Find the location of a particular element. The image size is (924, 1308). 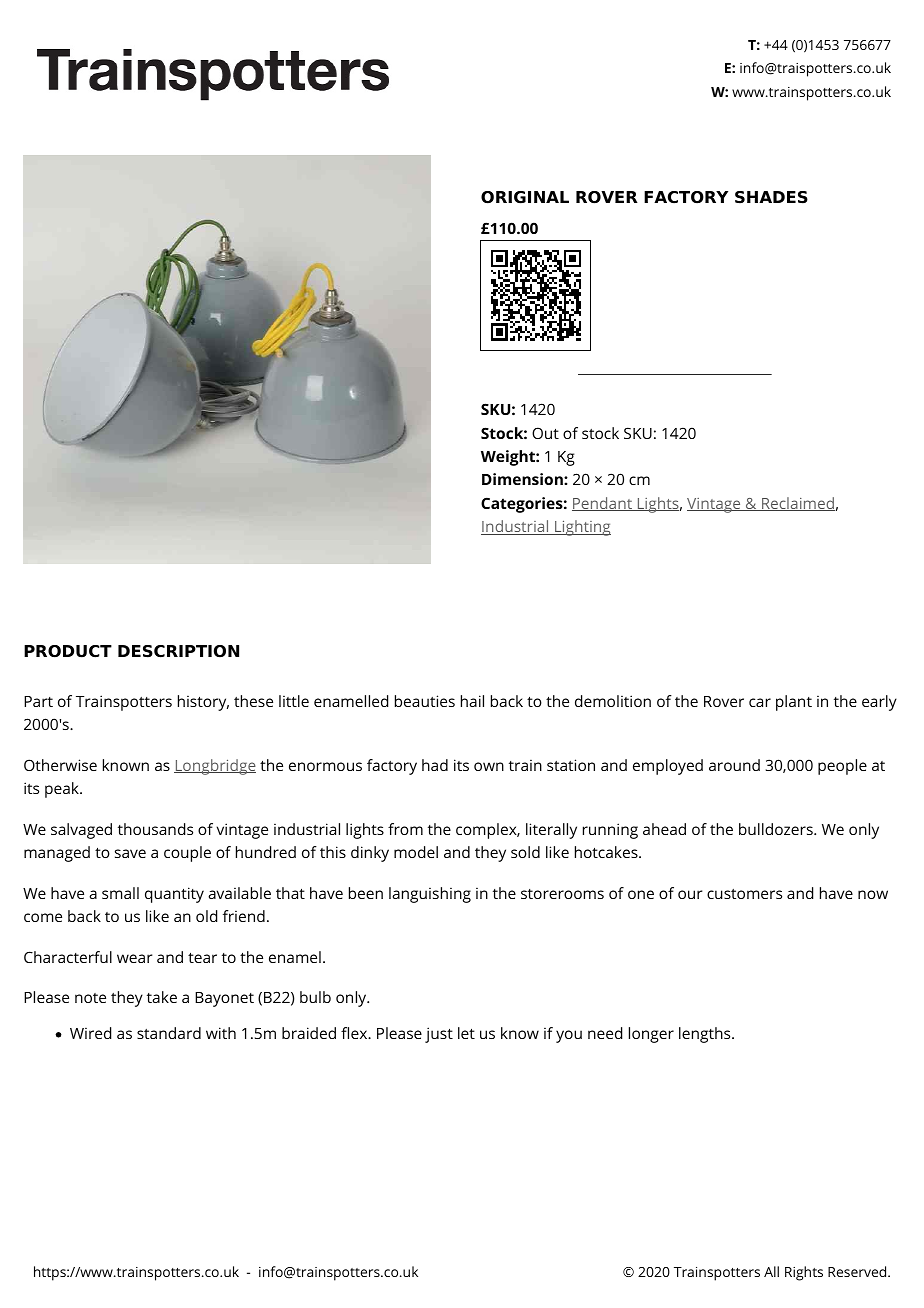

history is located at coordinates (203, 703).
